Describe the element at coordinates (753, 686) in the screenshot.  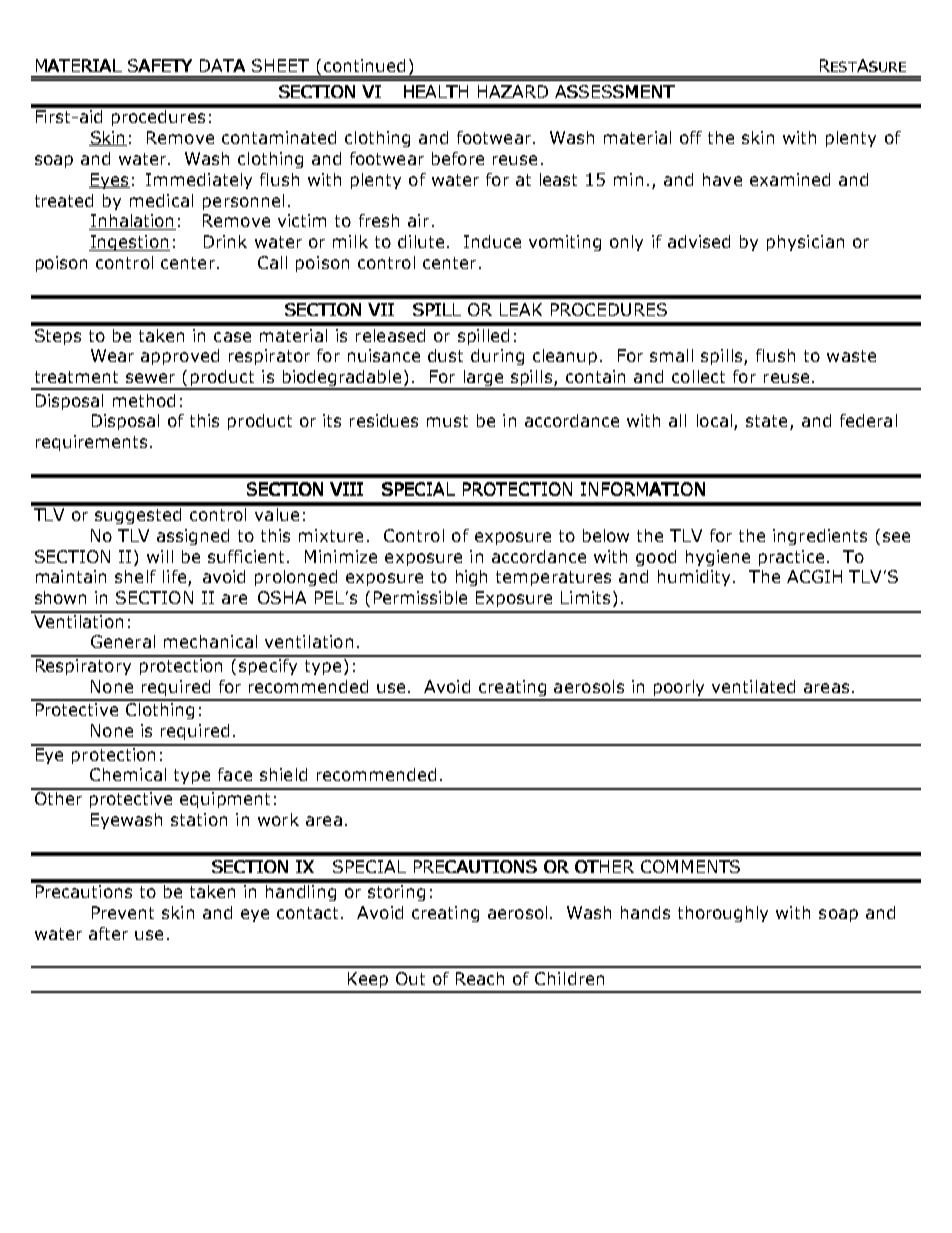
I see `ventilated` at that location.
